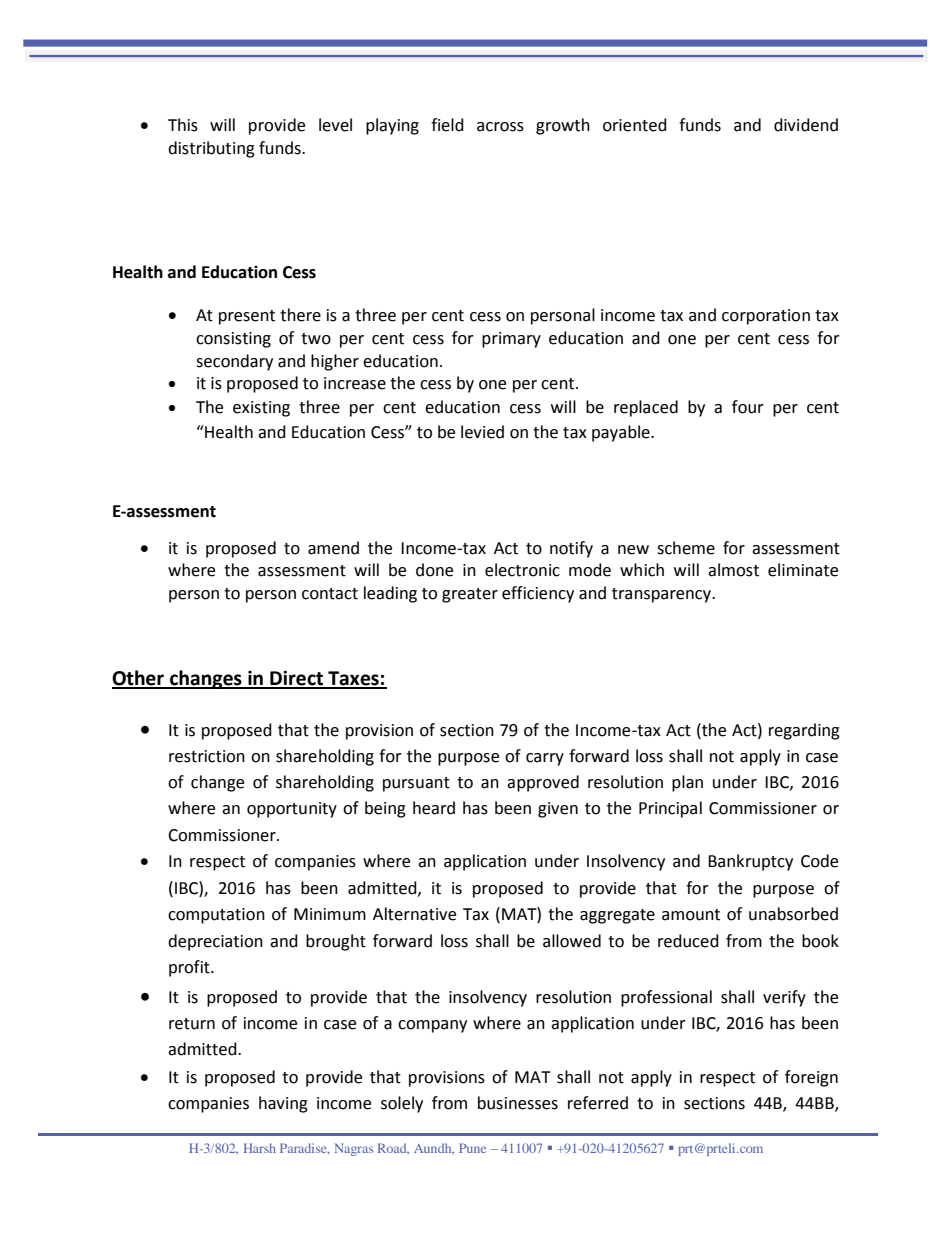 Image resolution: width=952 pixels, height=1233 pixels. What do you see at coordinates (793, 914) in the screenshot?
I see `unabsorbed` at bounding box center [793, 914].
